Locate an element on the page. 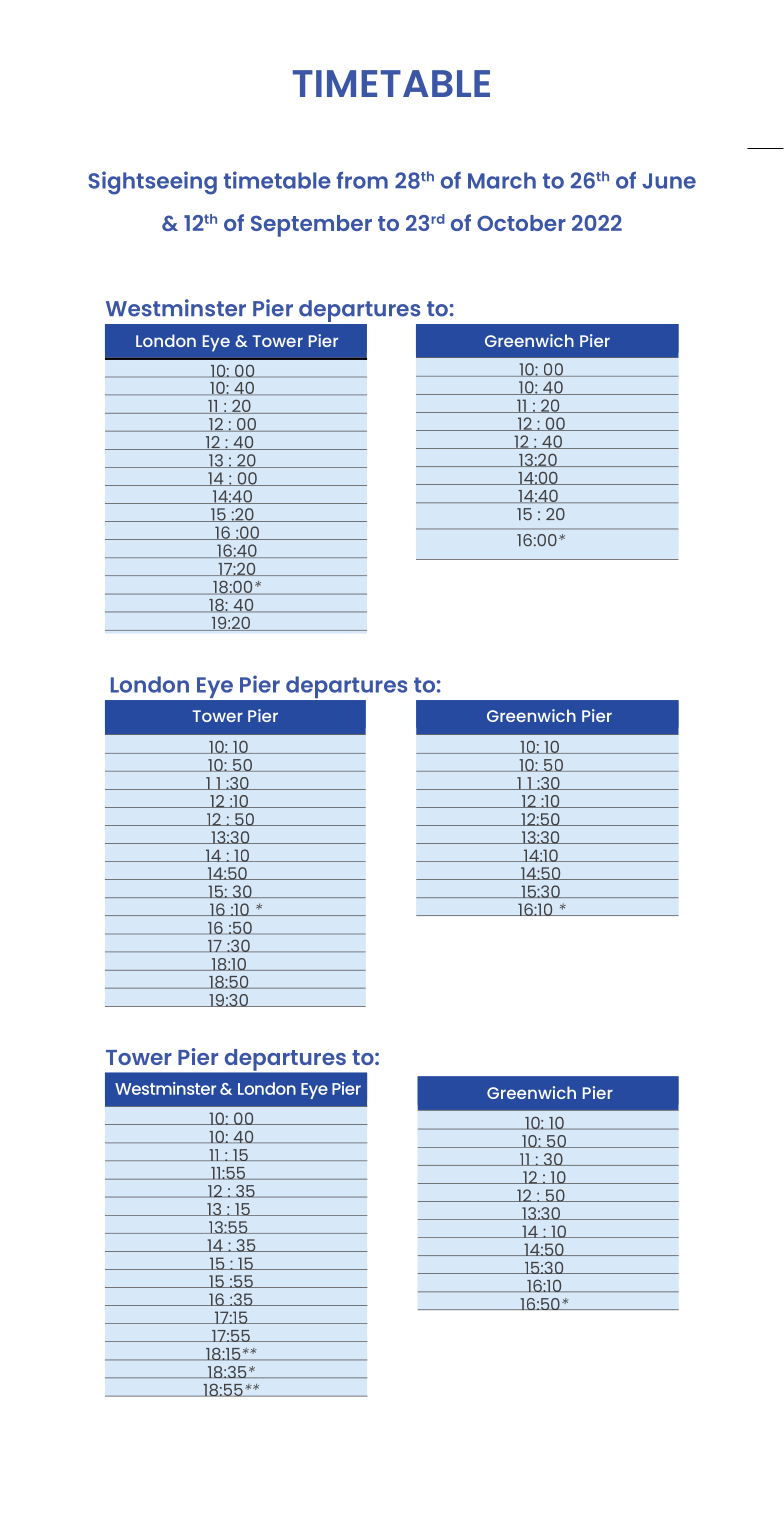  September is located at coordinates (311, 226).
